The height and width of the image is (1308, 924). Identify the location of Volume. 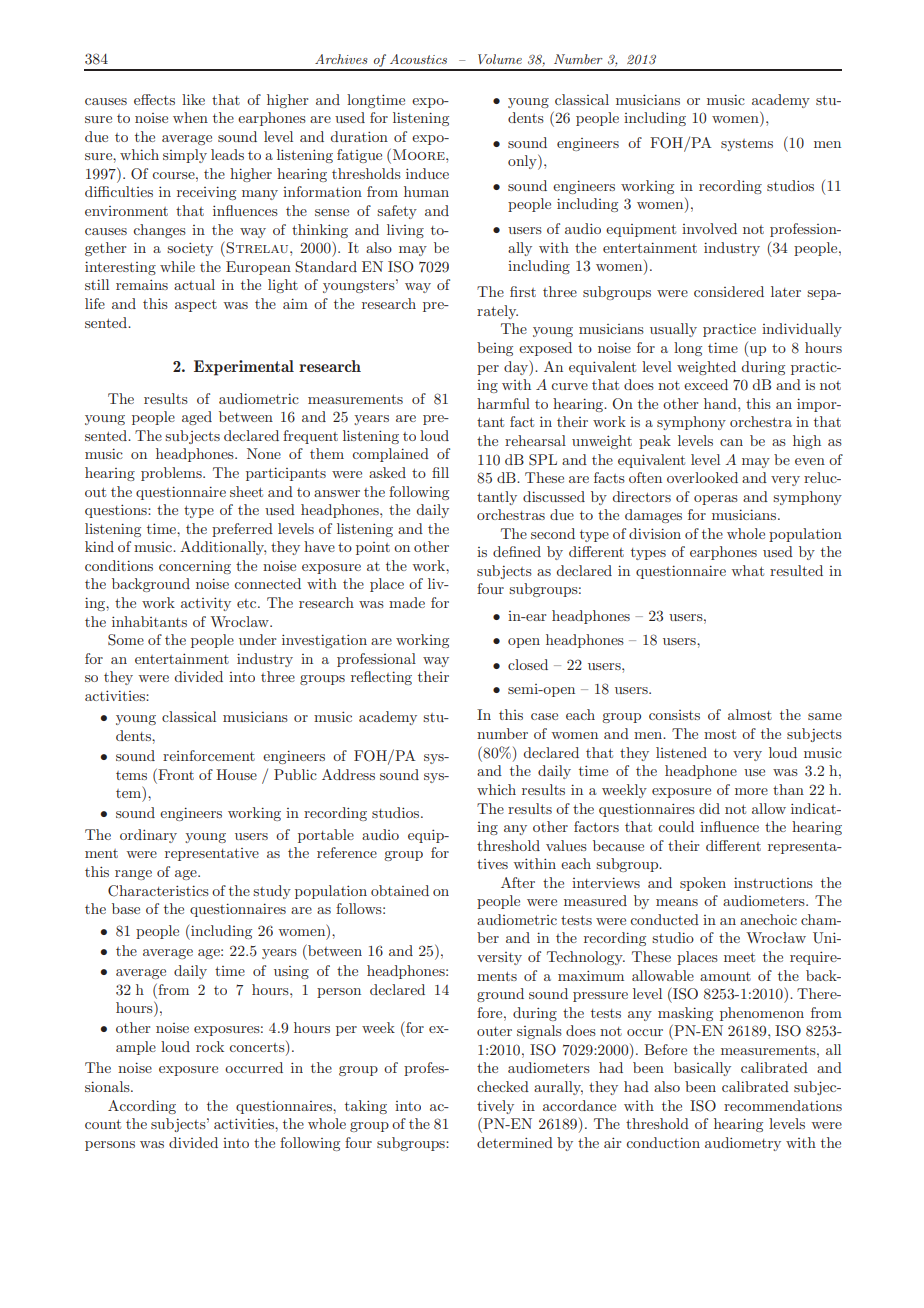
(500, 59).
